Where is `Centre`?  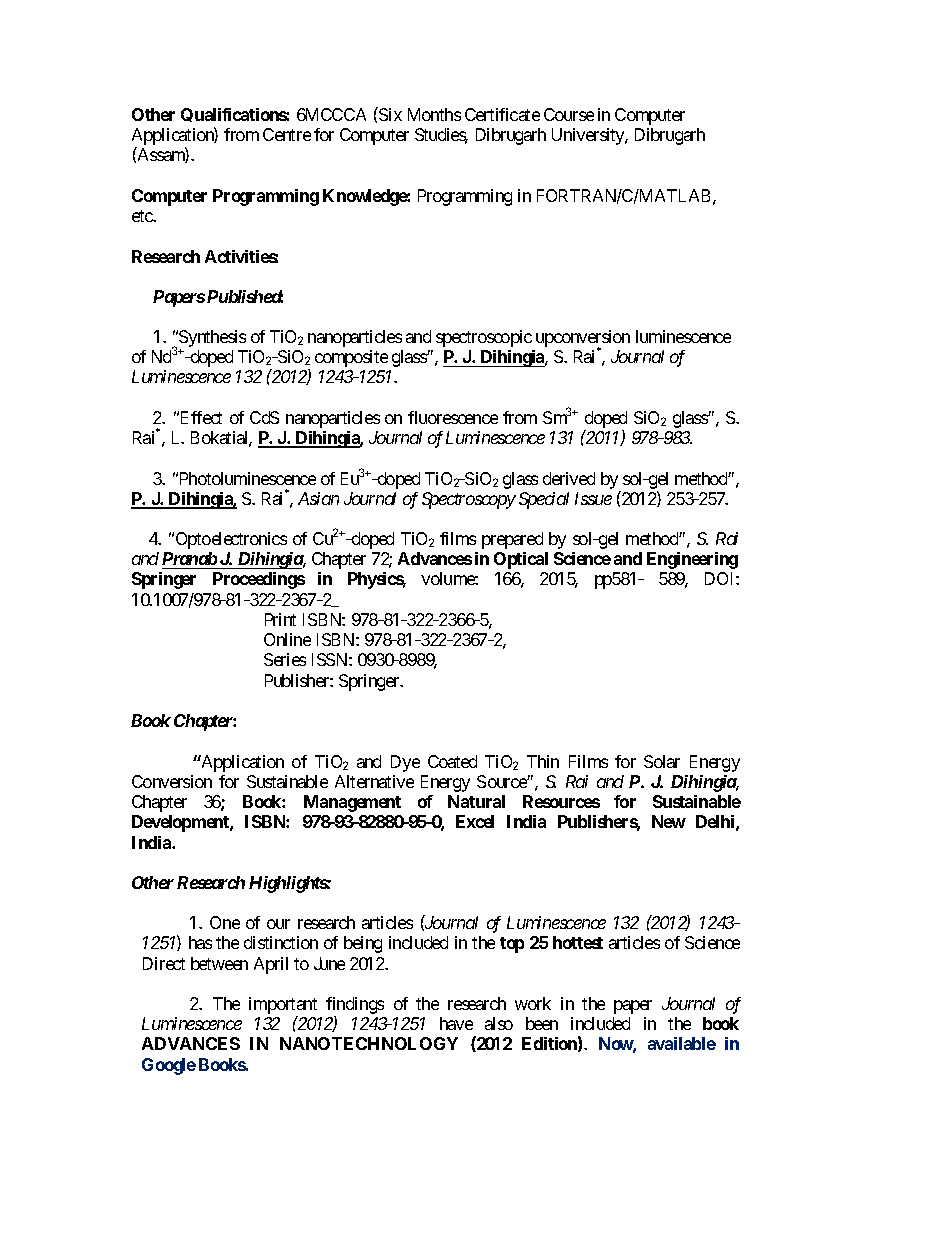 Centre is located at coordinates (287, 134).
